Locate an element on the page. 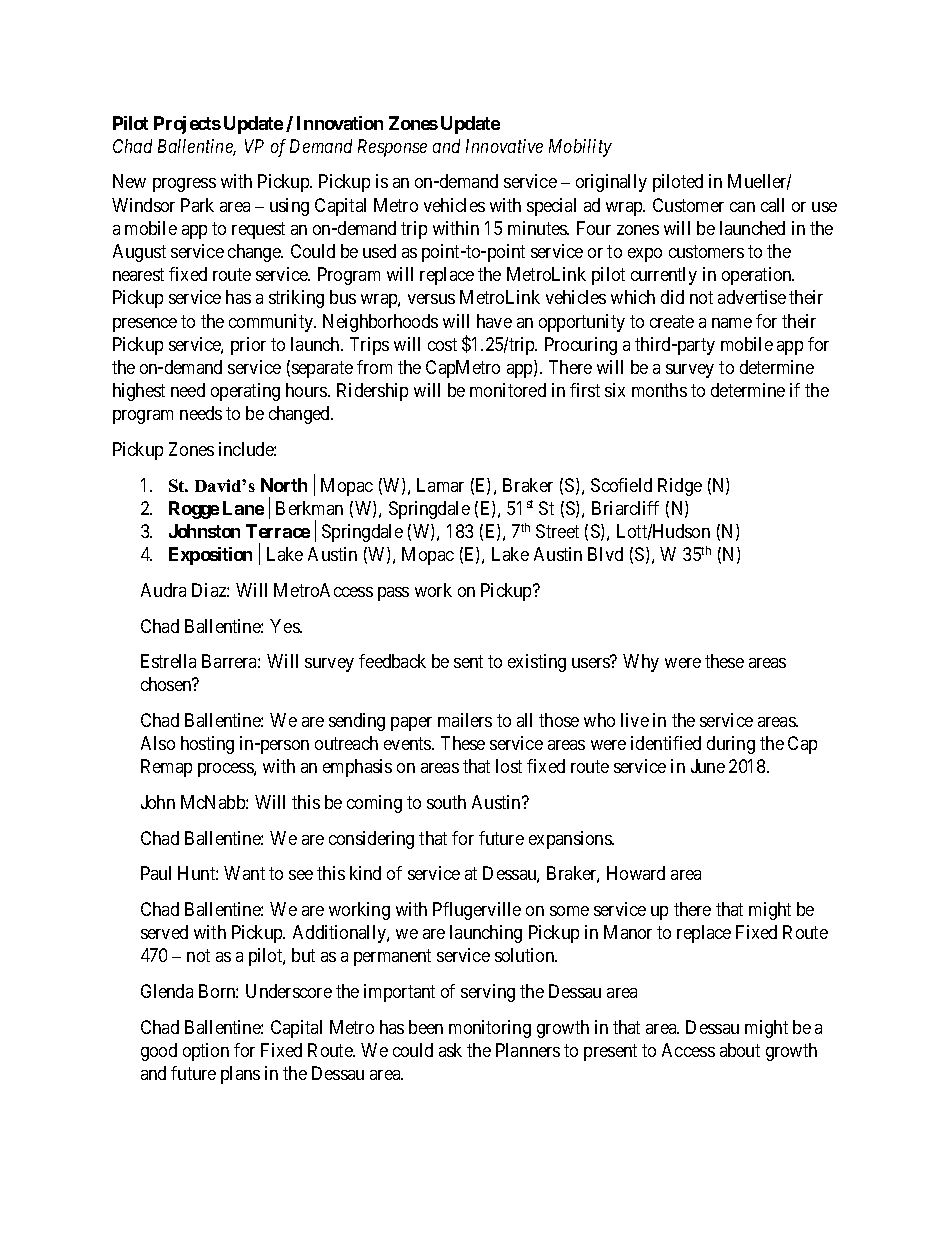 The image size is (952, 1233). can is located at coordinates (742, 207).
